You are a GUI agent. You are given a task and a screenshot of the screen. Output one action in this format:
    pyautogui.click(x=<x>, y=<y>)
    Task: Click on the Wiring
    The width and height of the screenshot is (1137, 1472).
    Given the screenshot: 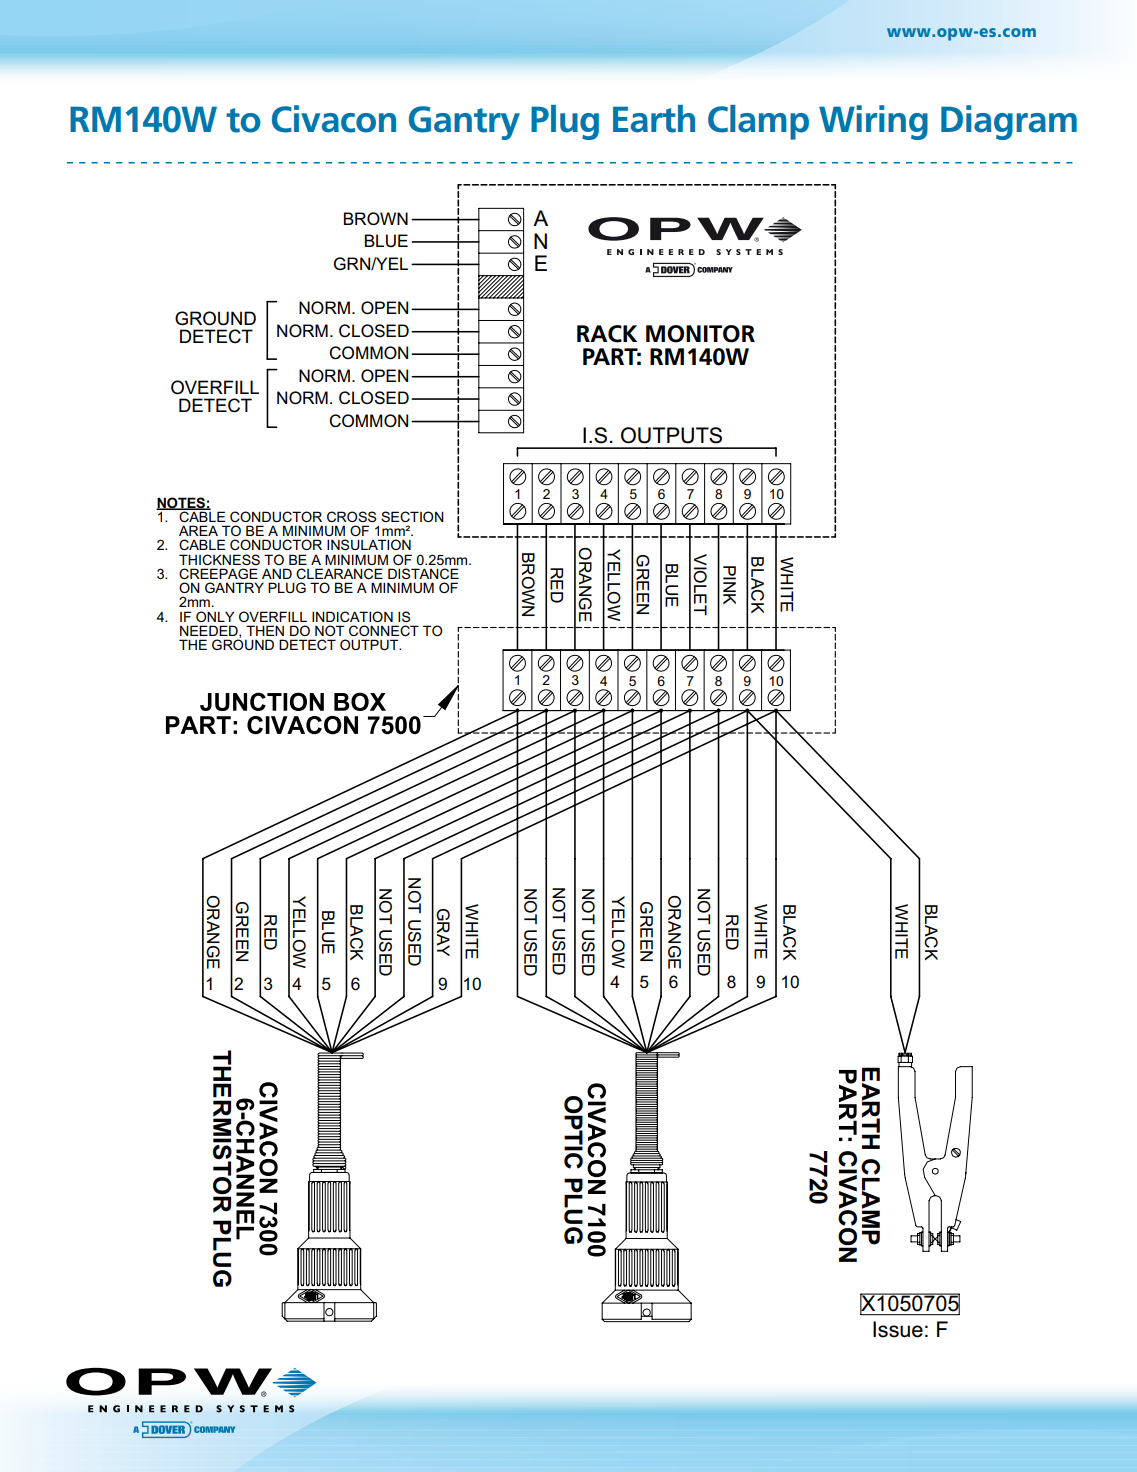 What is the action you would take?
    pyautogui.click(x=873, y=122)
